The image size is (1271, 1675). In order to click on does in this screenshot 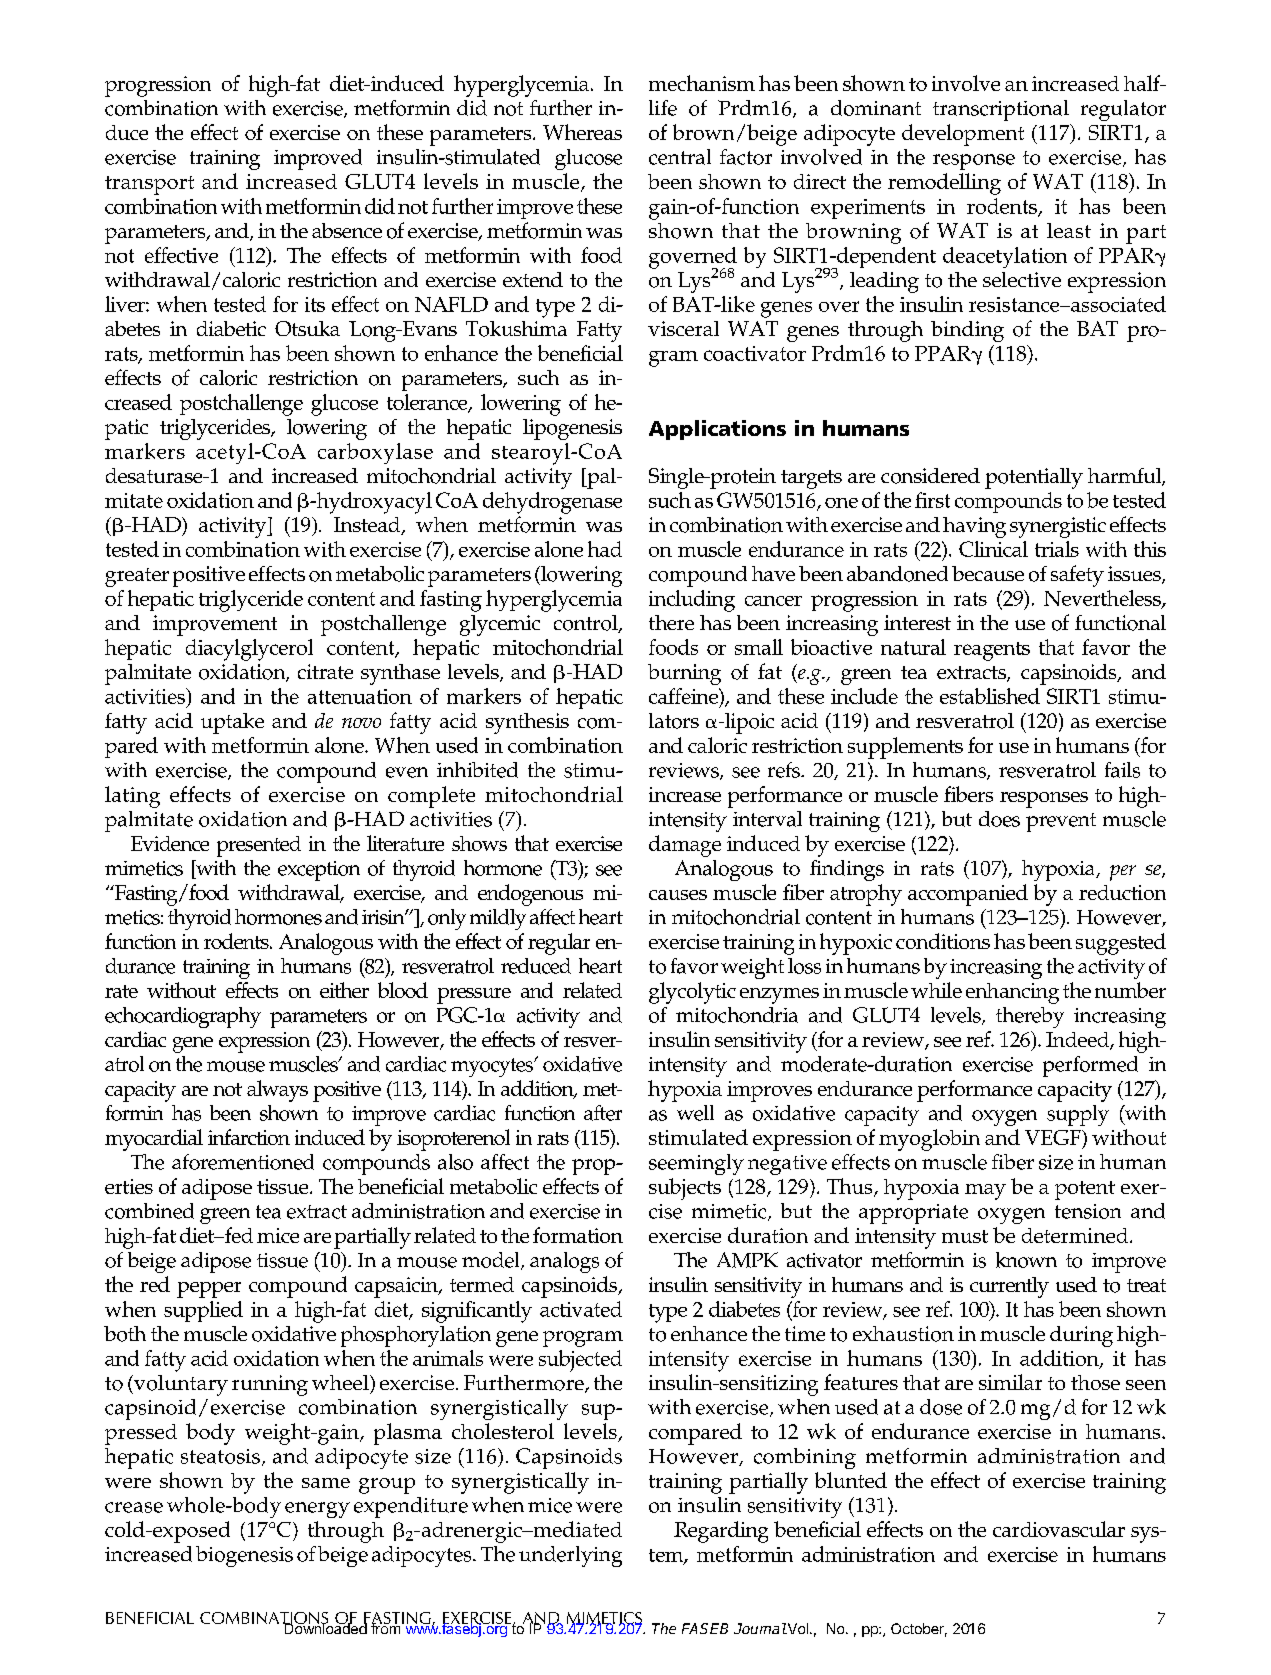, I will do `click(999, 819)`.
